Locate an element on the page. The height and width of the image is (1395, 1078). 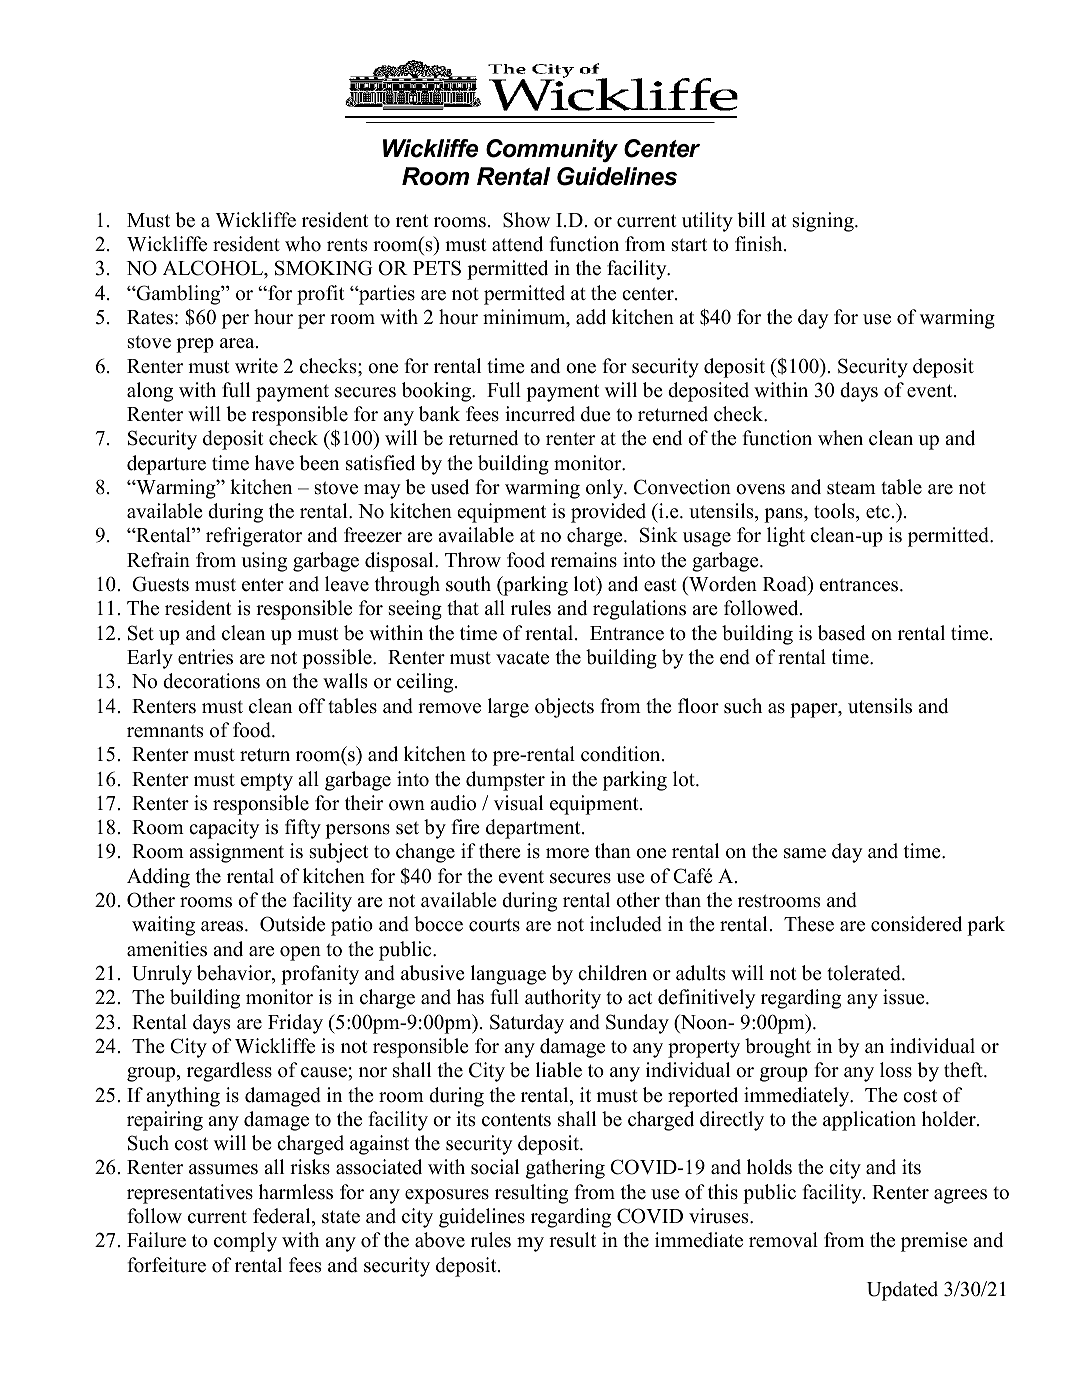
based is located at coordinates (841, 633).
